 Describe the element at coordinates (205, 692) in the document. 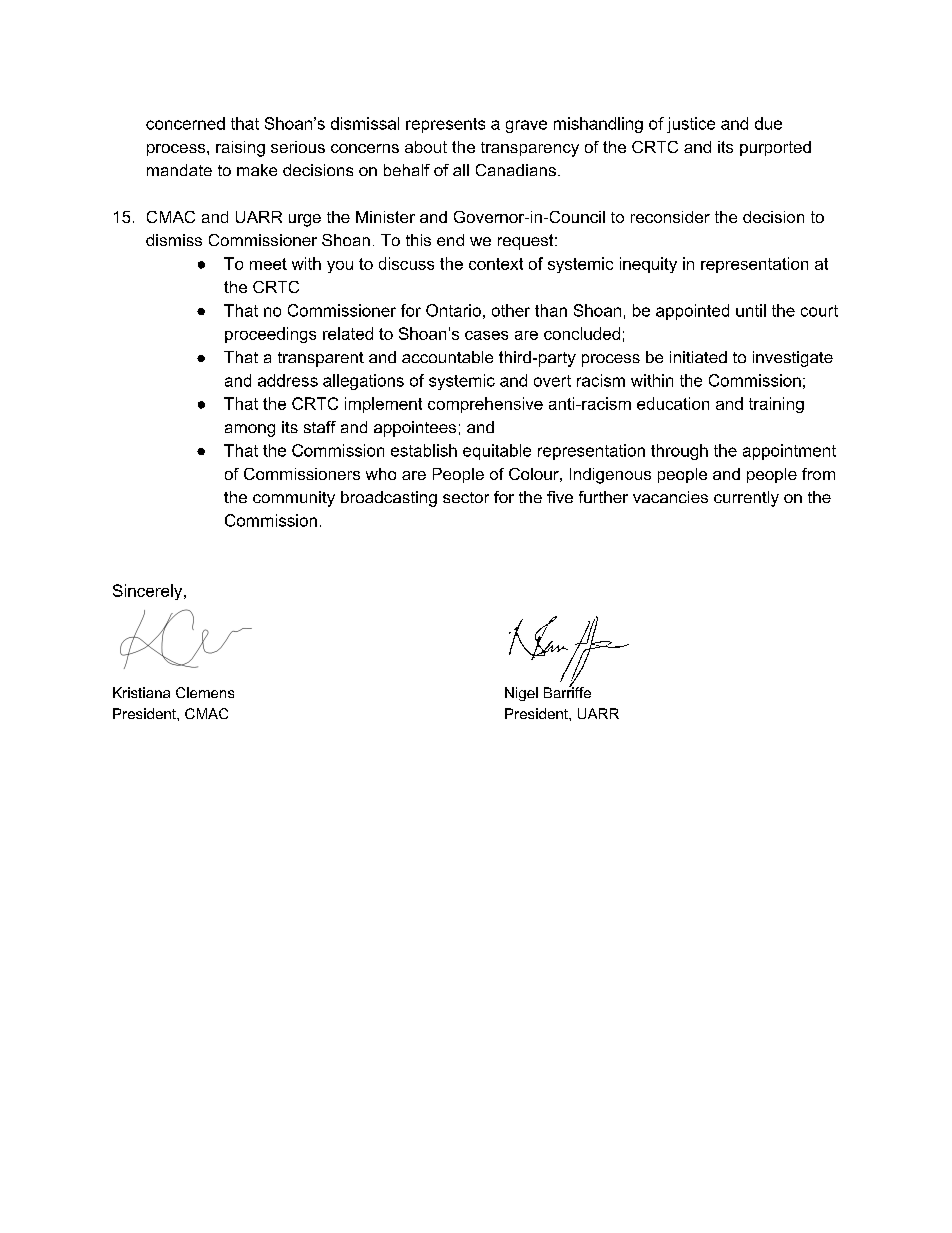

I see `Clemens` at that location.
